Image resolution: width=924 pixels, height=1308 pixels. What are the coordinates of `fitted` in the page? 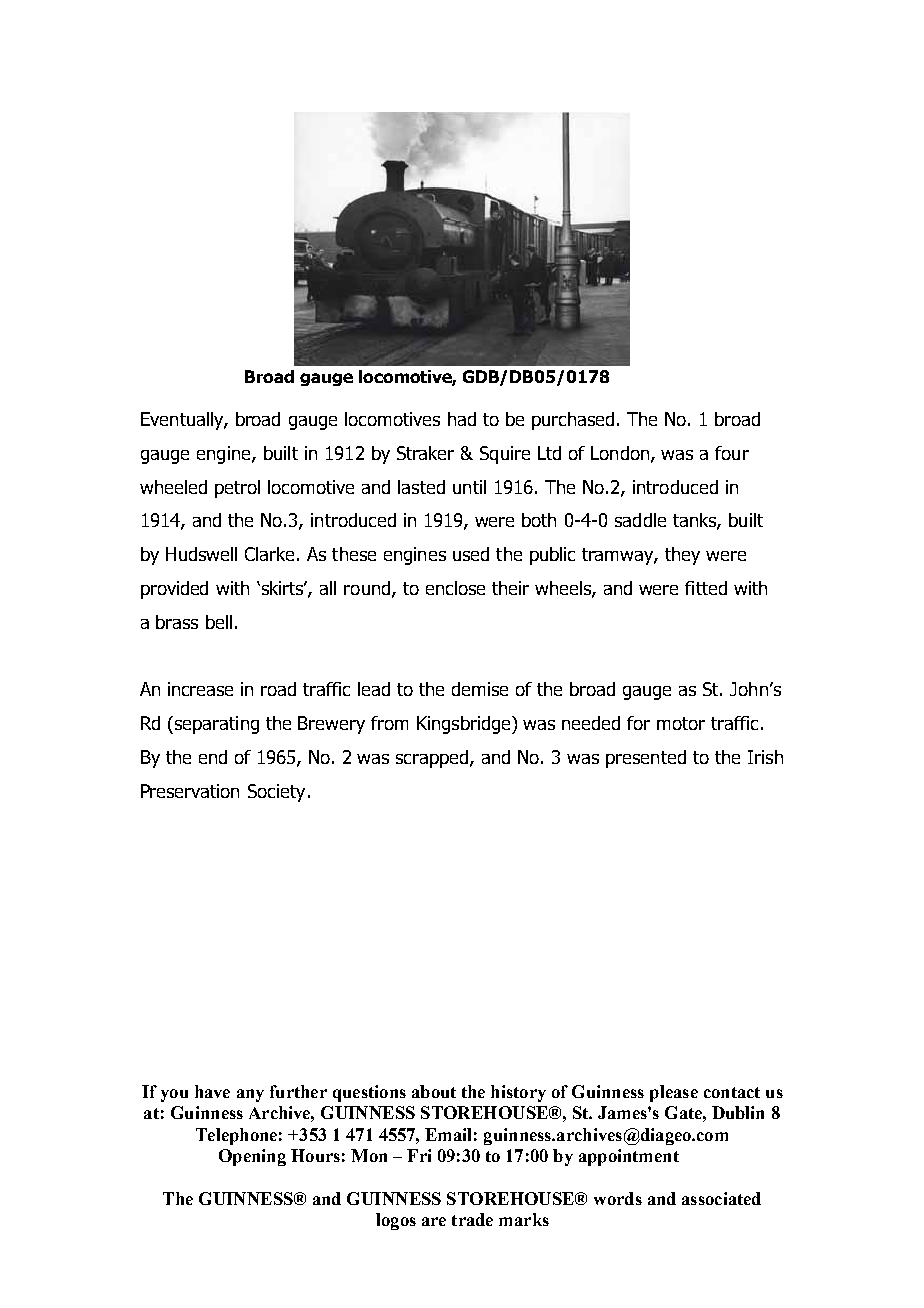 It's located at (706, 588).
